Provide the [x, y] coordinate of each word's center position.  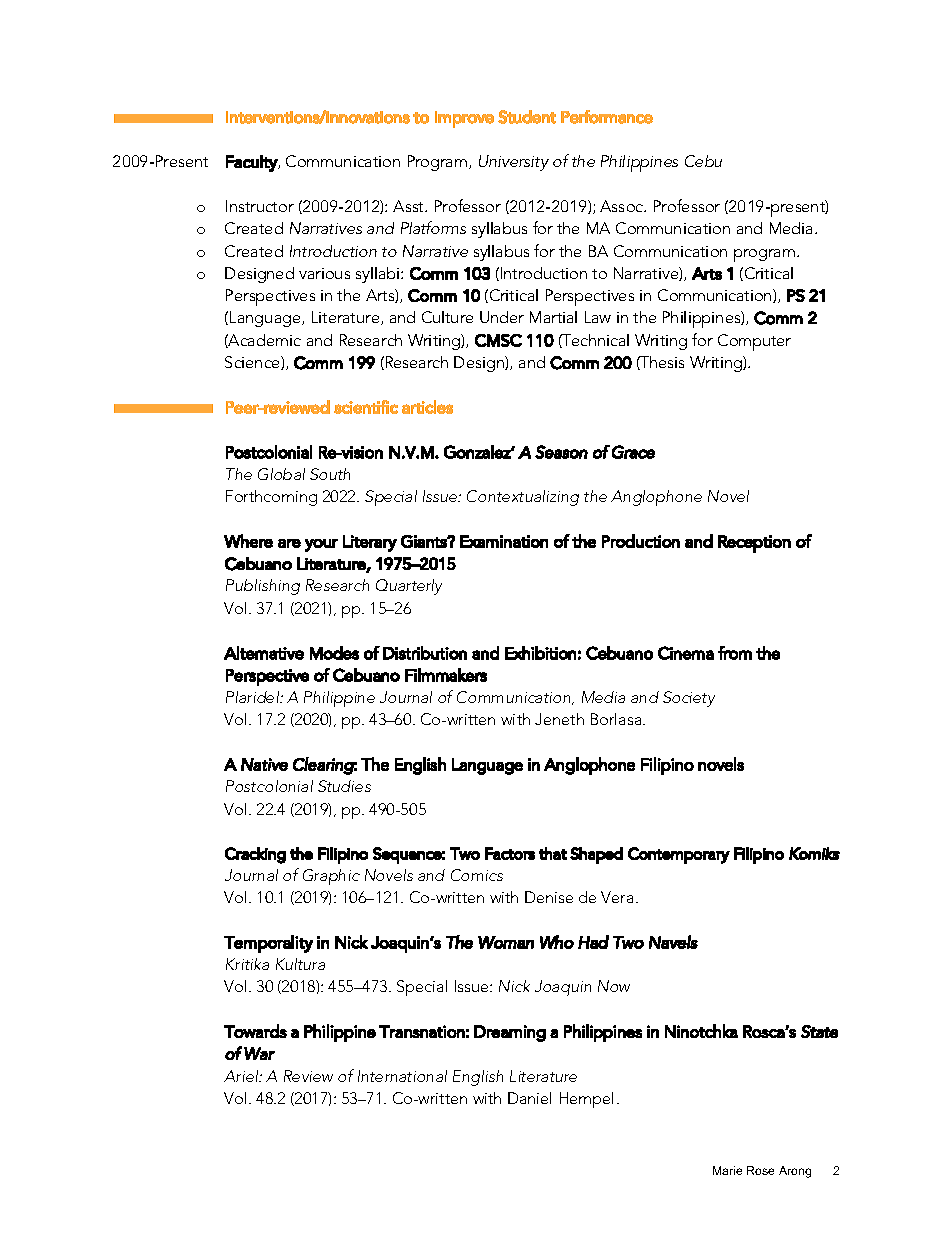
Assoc [623, 206]
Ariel [242, 1076]
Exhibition [540, 653]
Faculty [252, 163]
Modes [334, 653]
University [514, 163]
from [735, 653]
